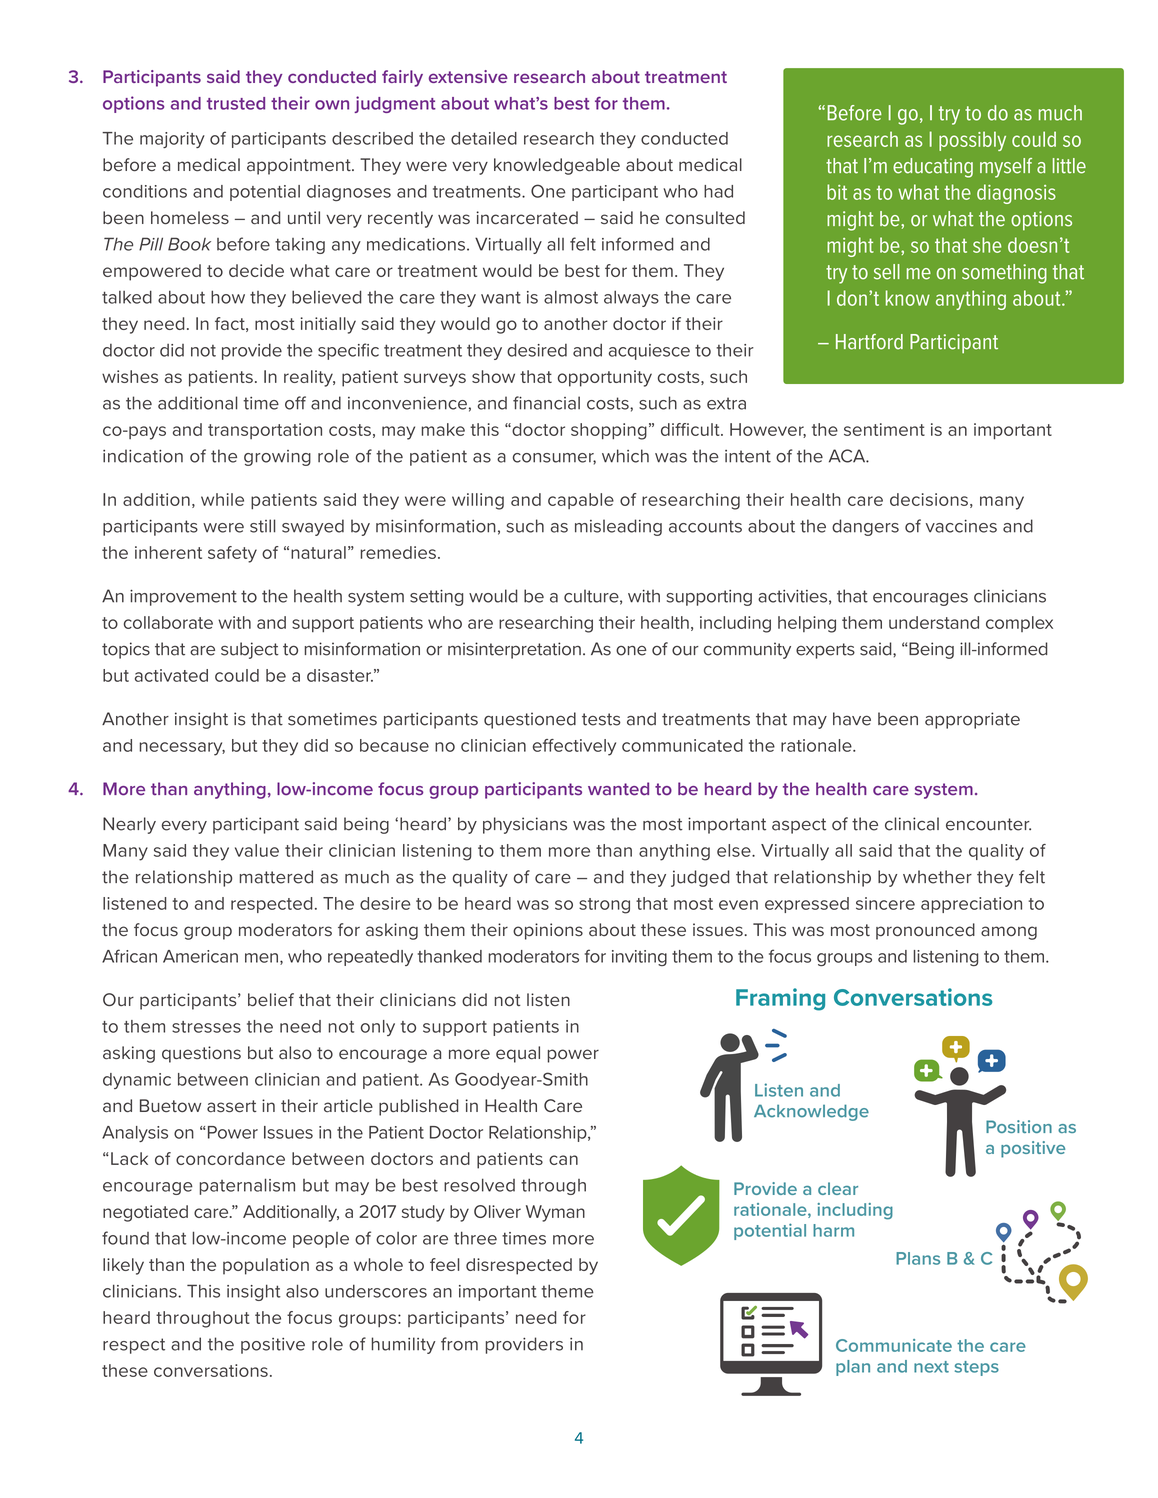  Describe the element at coordinates (972, 141) in the document. I see `possibly` at that location.
